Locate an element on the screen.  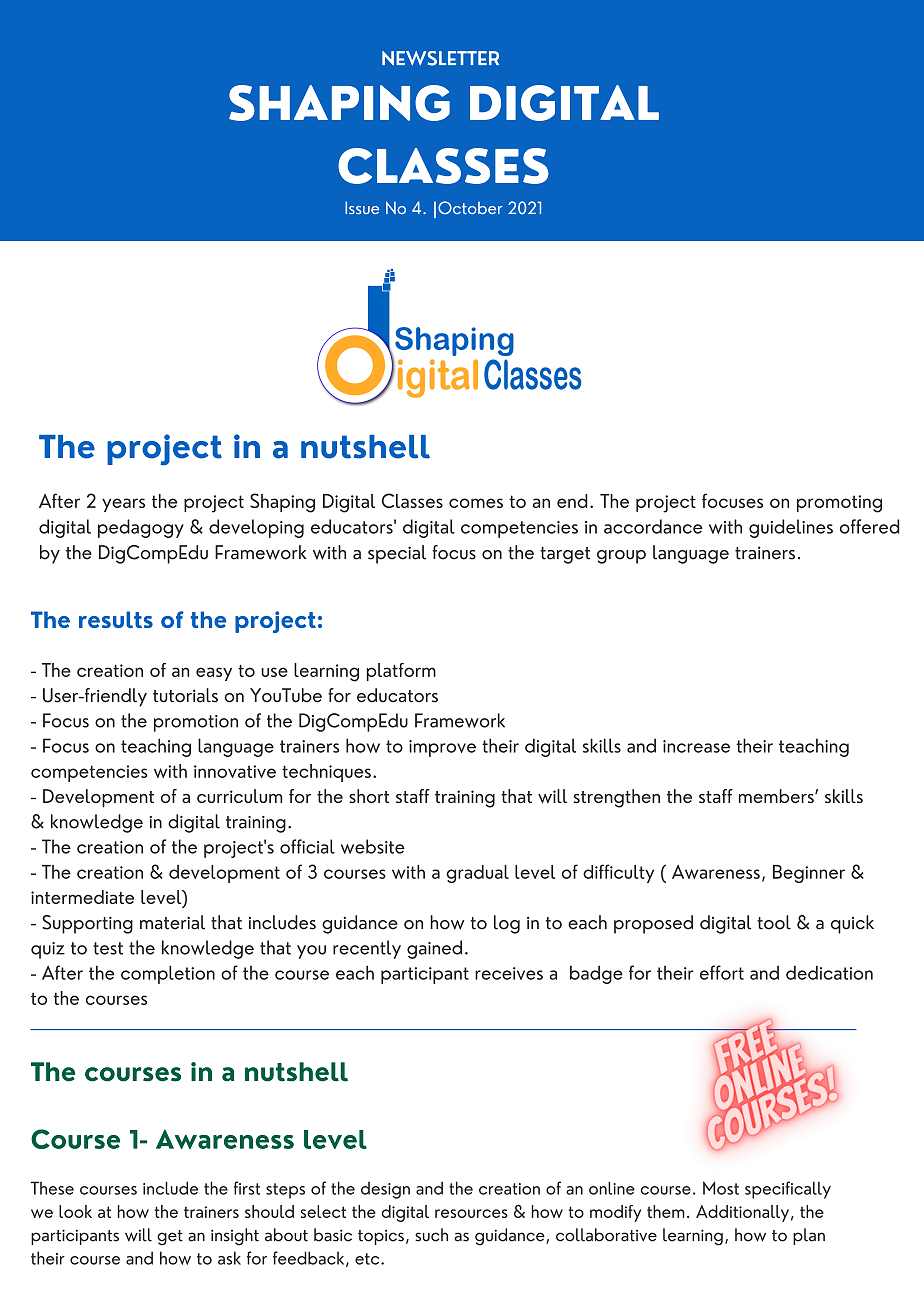
NEWSLETTER is located at coordinates (440, 58).
